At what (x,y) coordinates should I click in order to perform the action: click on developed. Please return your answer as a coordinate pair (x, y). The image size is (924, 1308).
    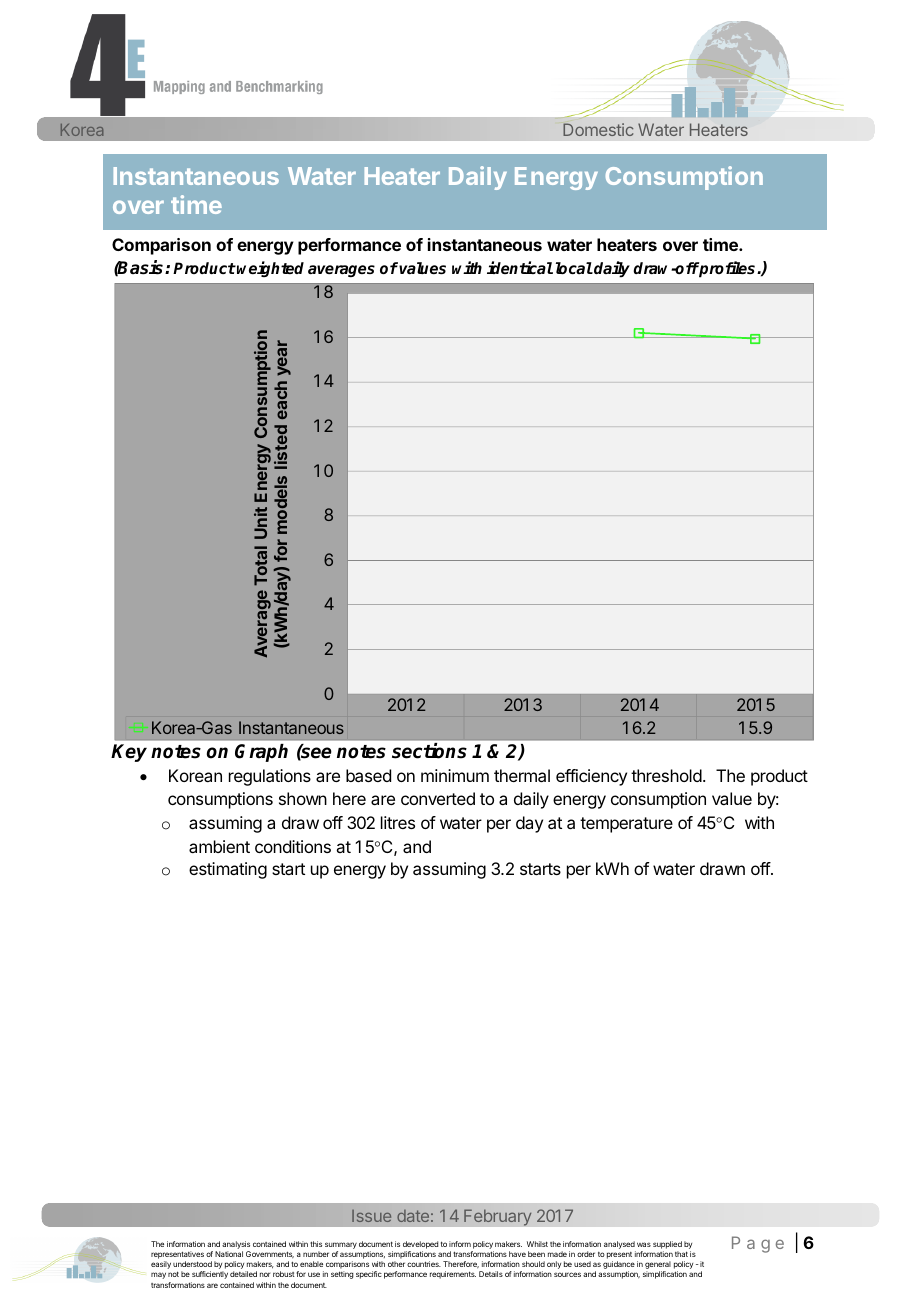
    Looking at the image, I should click on (420, 1245).
